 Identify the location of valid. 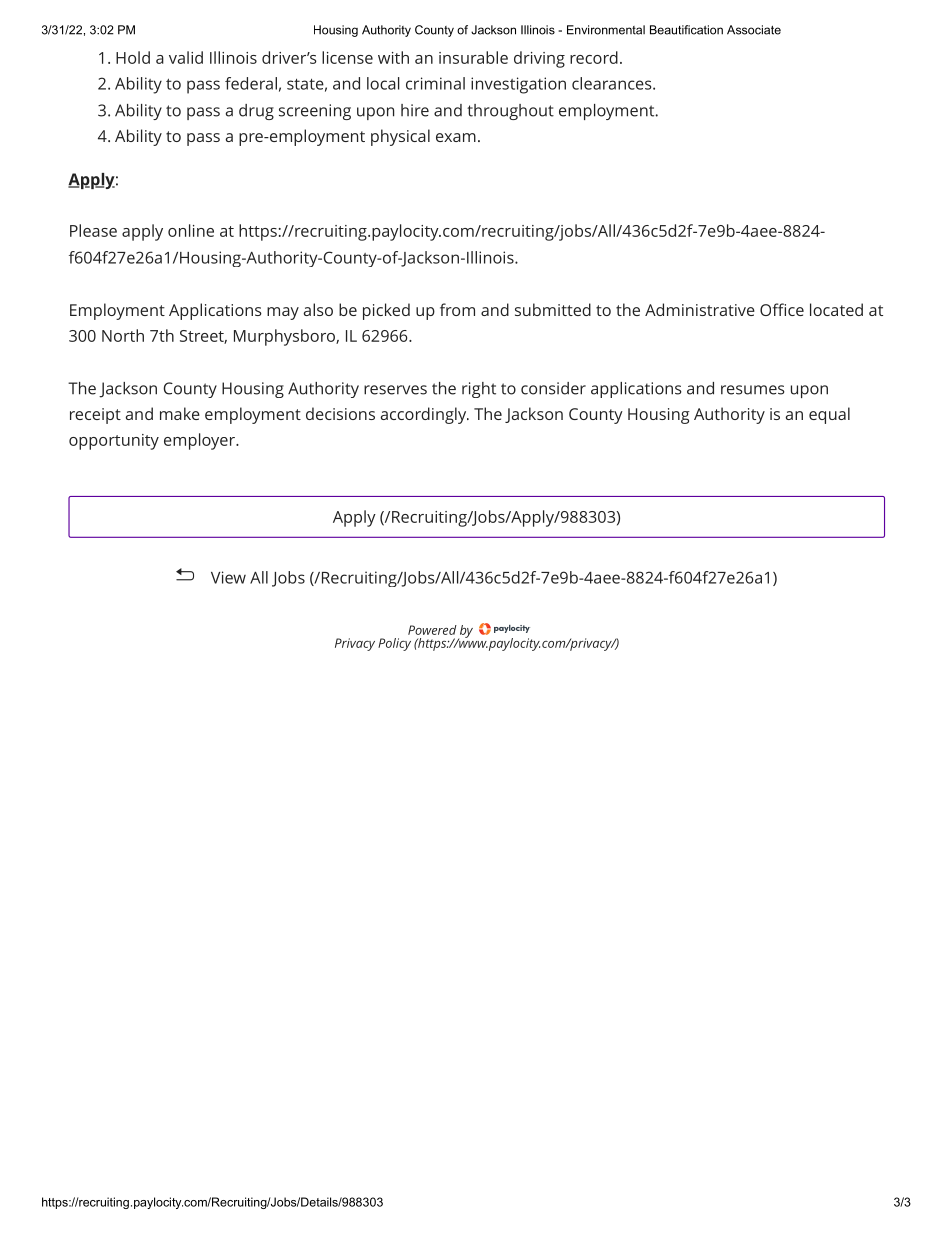
(186, 57).
